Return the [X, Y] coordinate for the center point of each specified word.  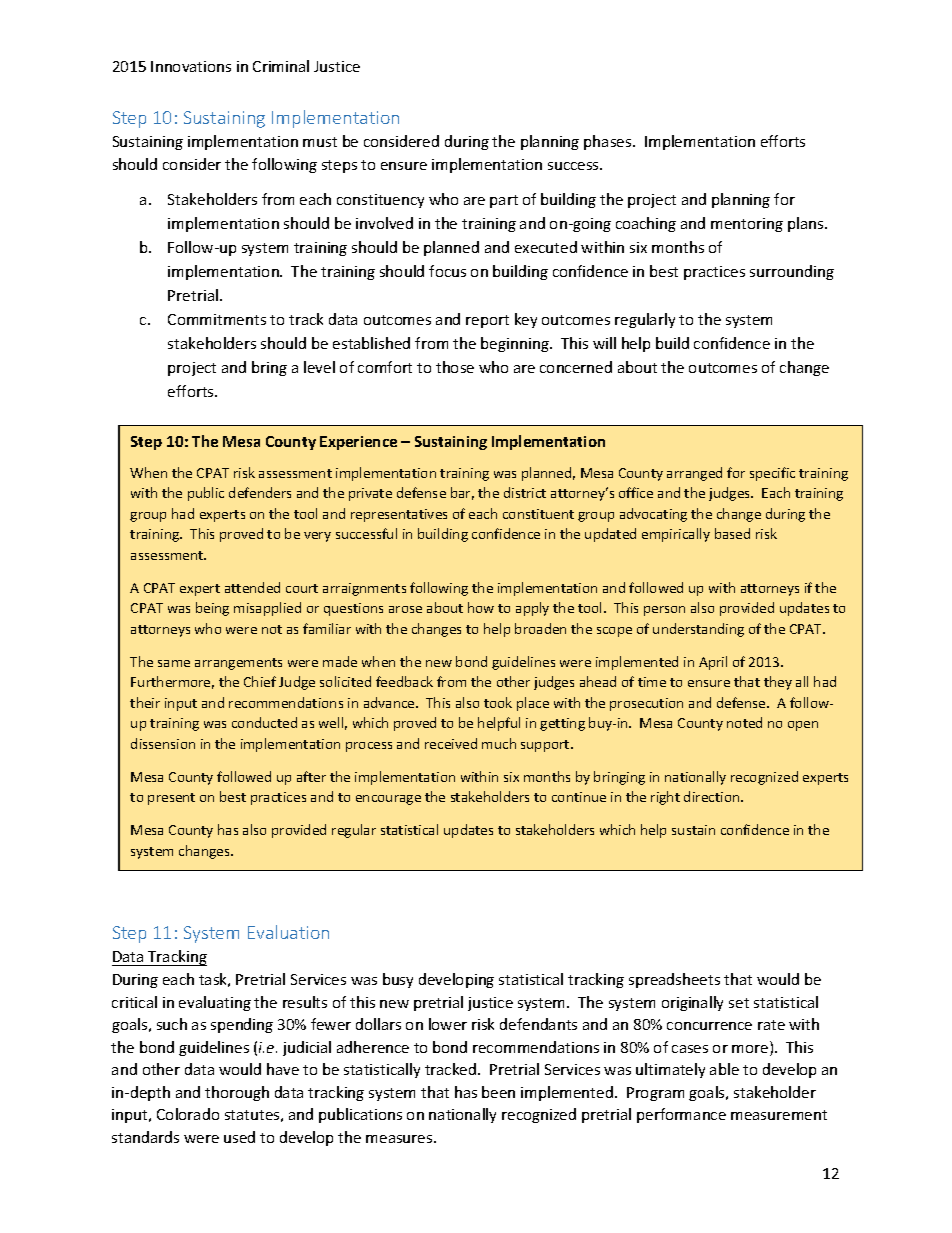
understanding [698, 630]
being [212, 609]
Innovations [191, 66]
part [504, 201]
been [498, 1092]
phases [609, 142]
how [481, 607]
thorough [237, 1093]
